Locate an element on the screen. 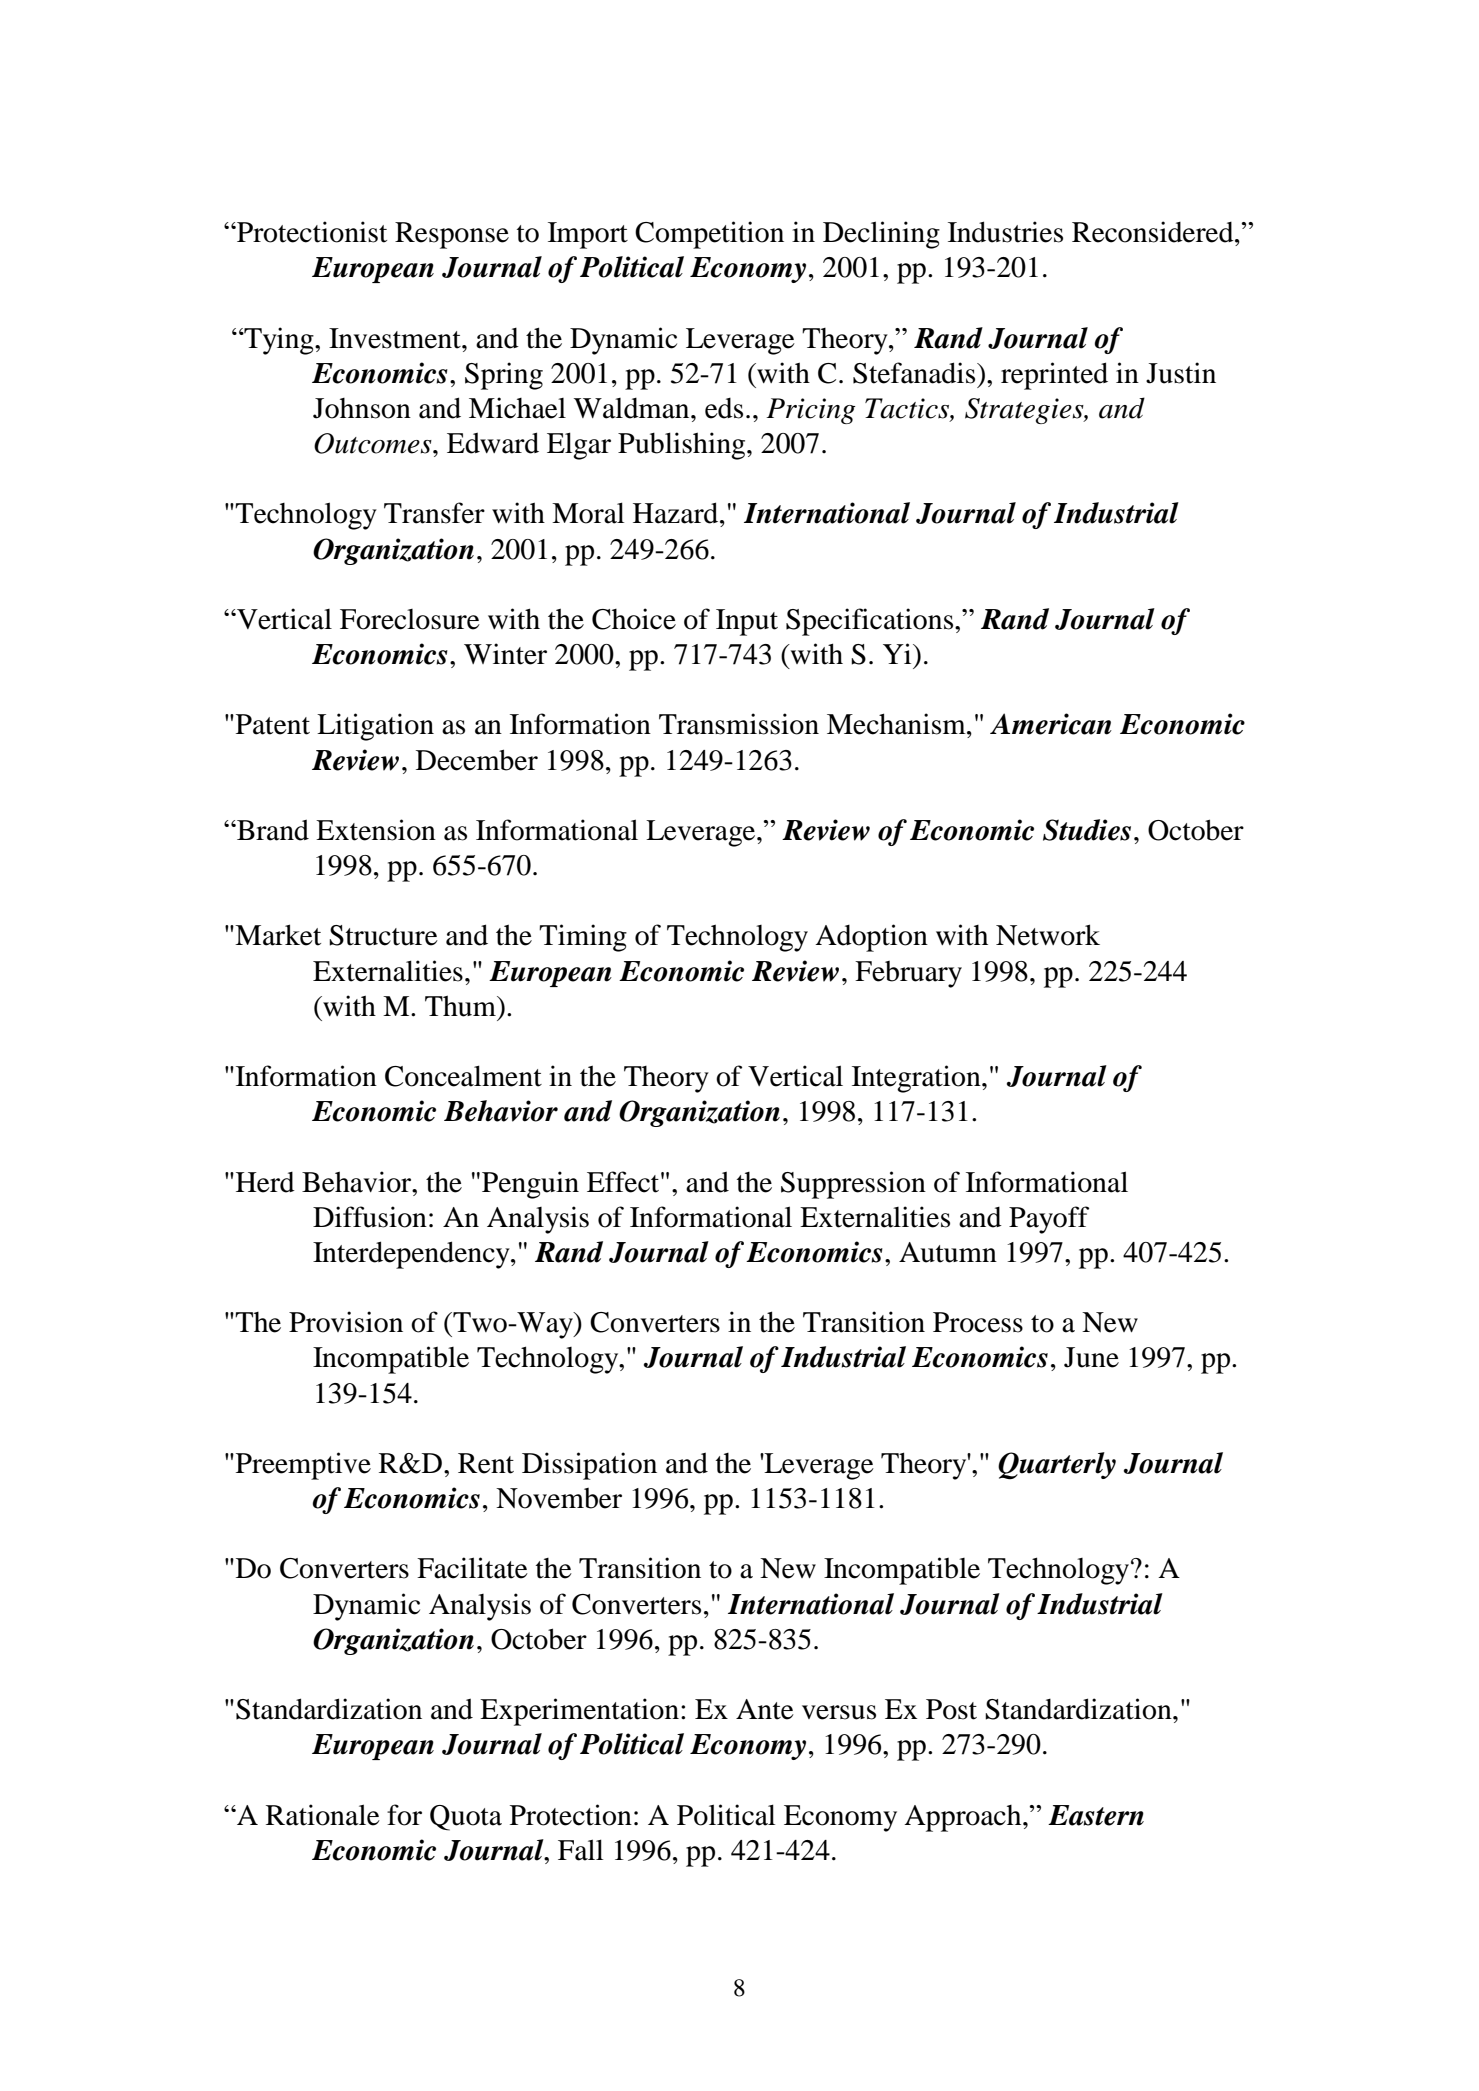 The width and height of the screenshot is (1479, 2091). Competition is located at coordinates (709, 235).
